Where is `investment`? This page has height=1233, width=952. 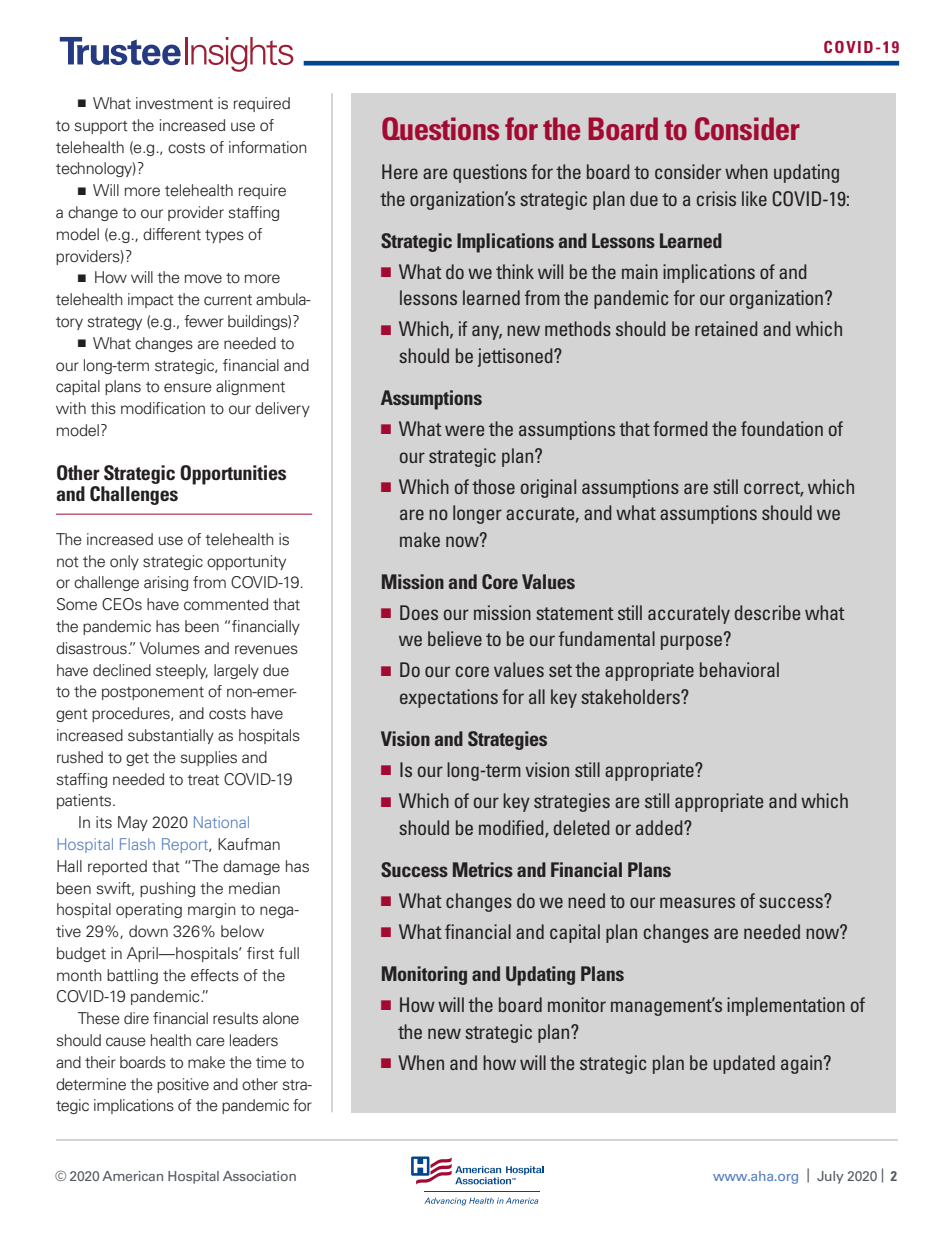 investment is located at coordinates (174, 103).
